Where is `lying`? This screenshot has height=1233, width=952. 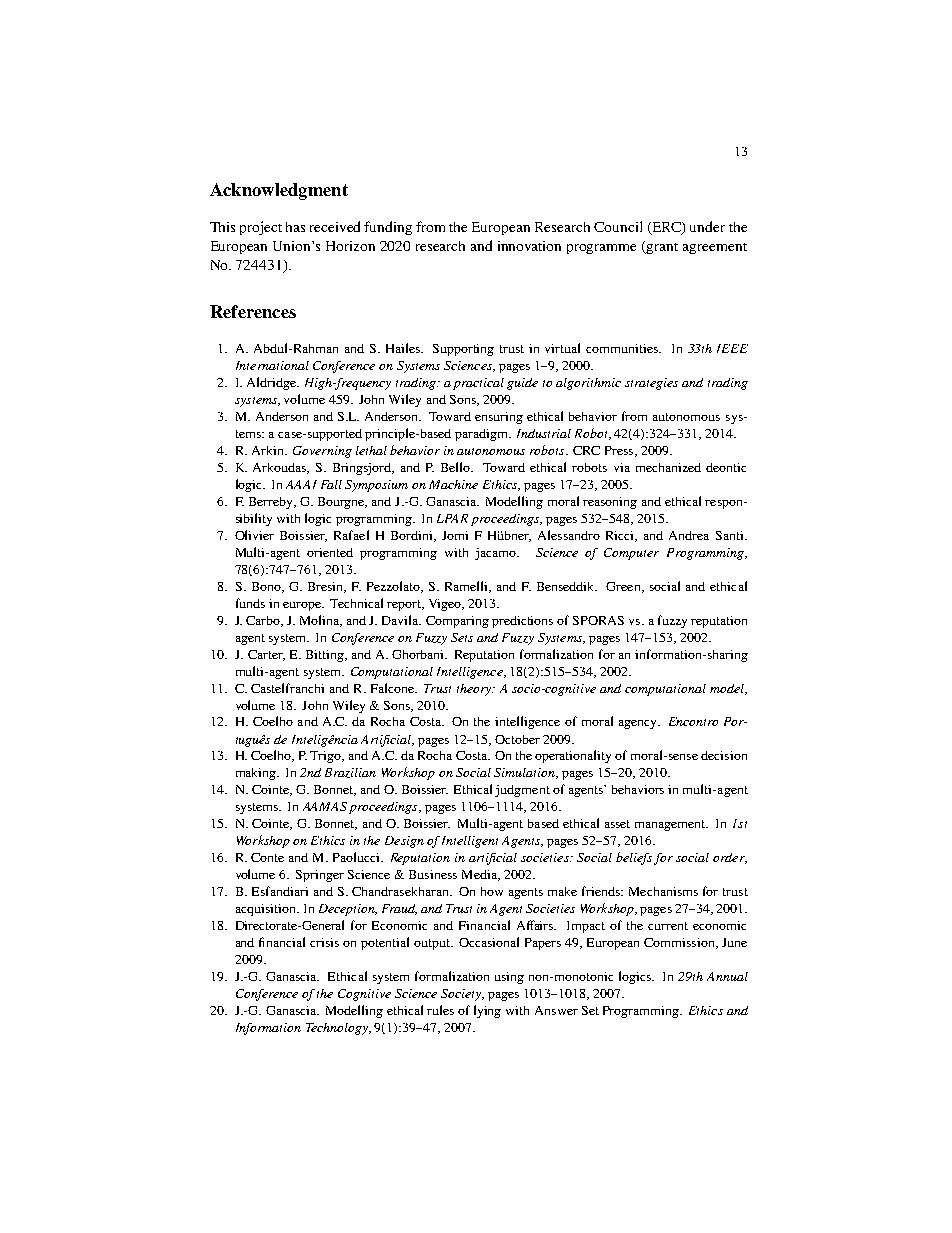
lying is located at coordinates (487, 1011).
